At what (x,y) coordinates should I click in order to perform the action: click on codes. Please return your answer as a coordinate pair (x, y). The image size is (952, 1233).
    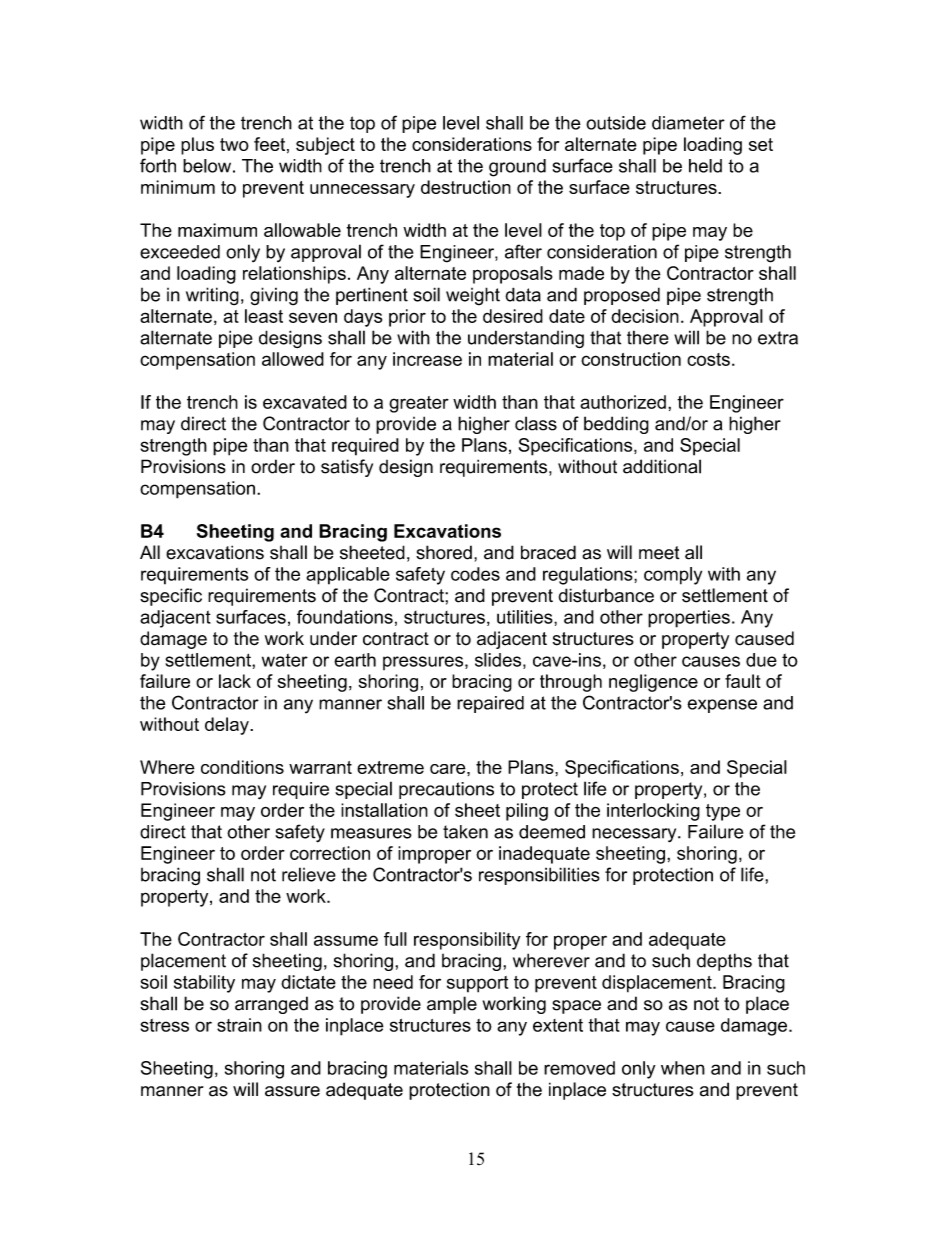
    Looking at the image, I should click on (475, 574).
